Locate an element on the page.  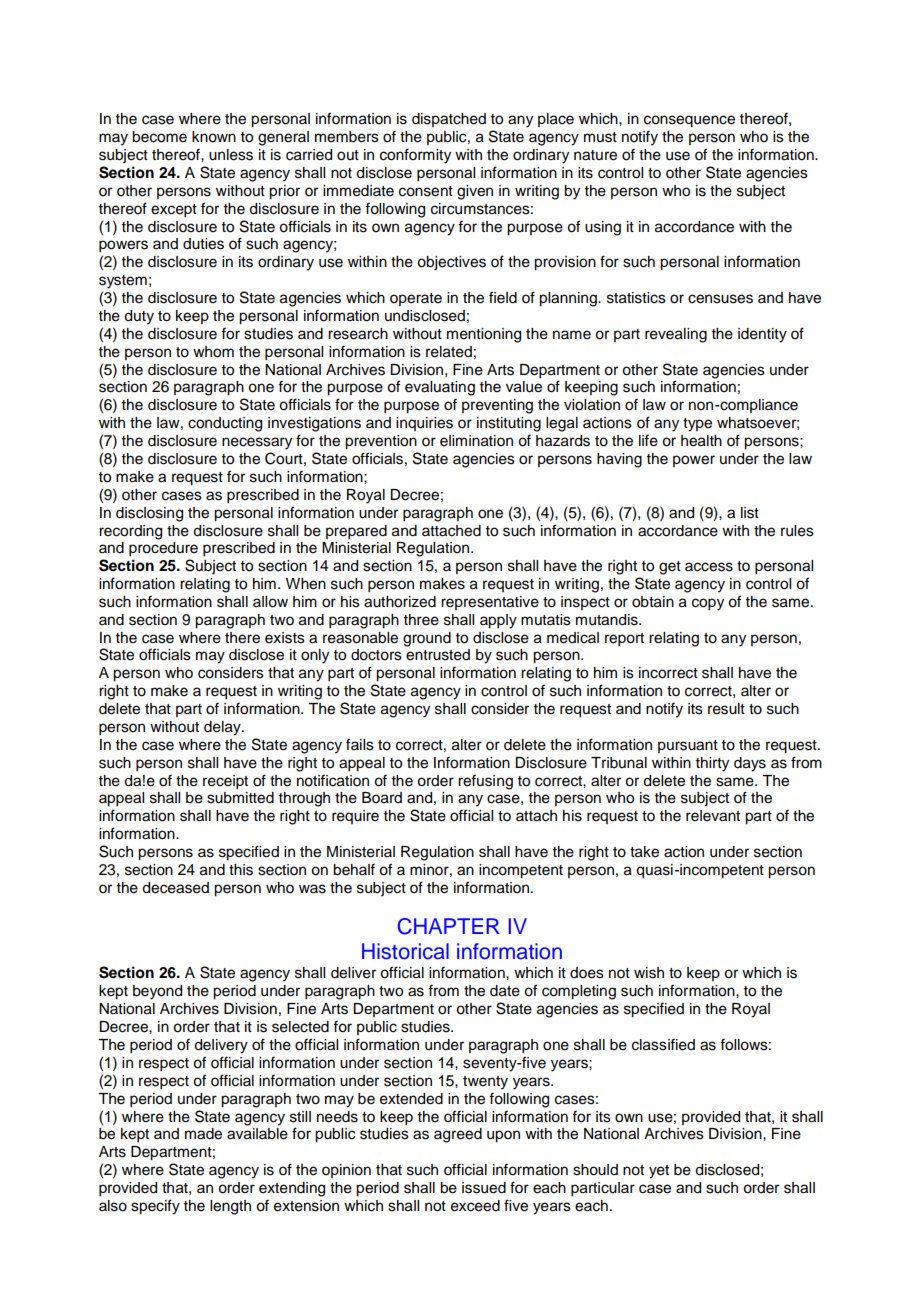
known is located at coordinates (214, 137).
